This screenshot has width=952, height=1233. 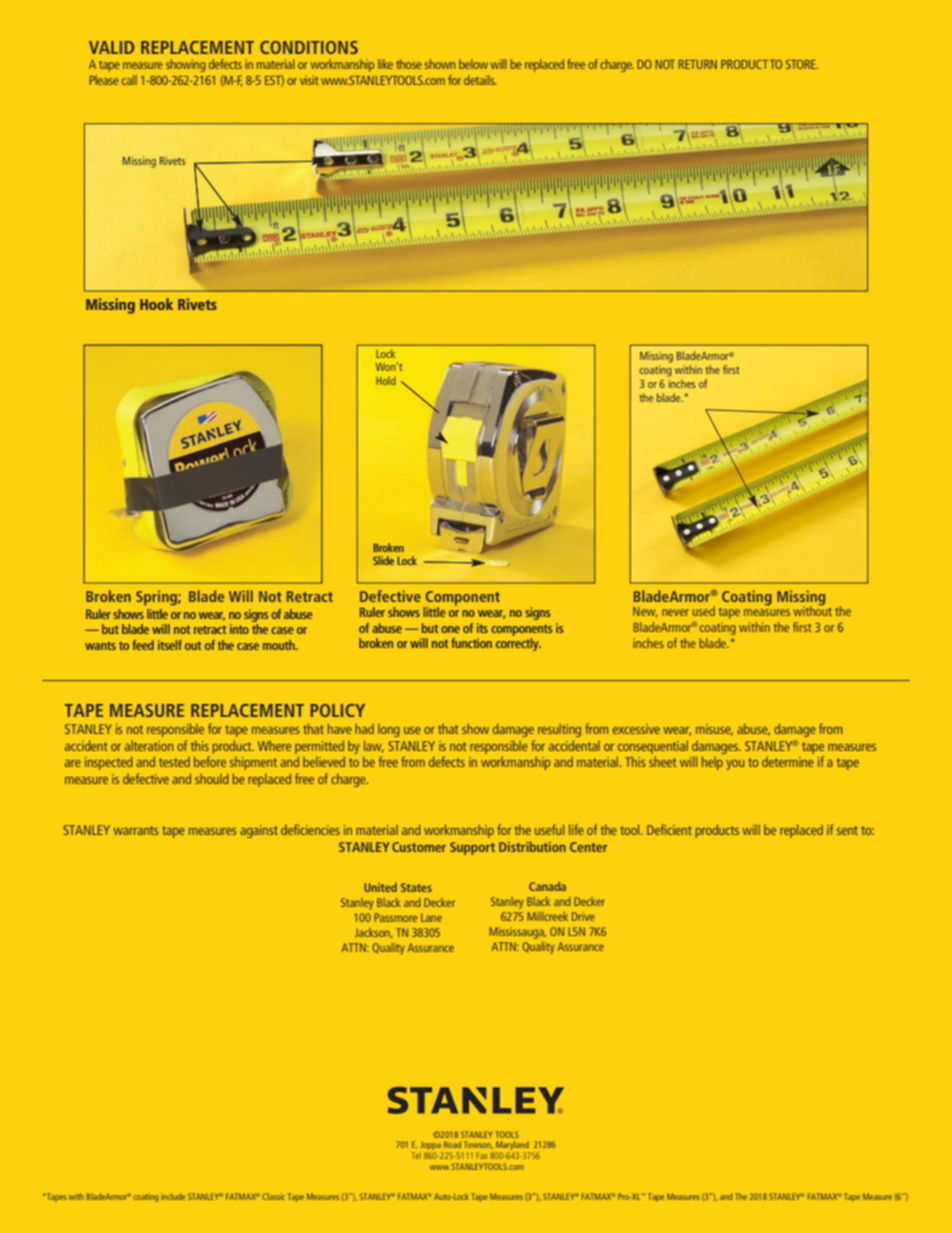 What do you see at coordinates (473, 64) in the screenshot?
I see `below` at bounding box center [473, 64].
